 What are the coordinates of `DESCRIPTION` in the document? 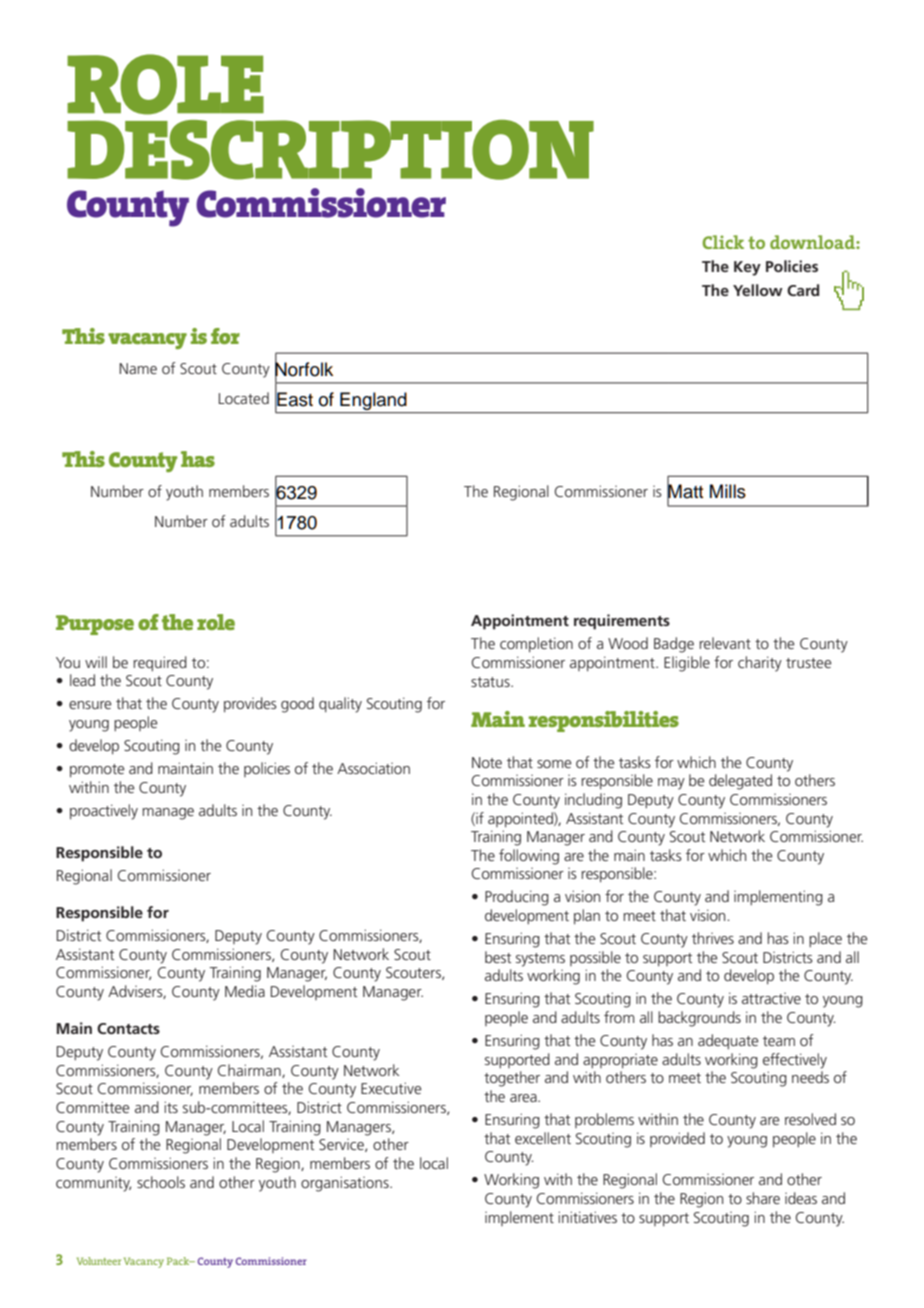 It's located at (330, 150).
